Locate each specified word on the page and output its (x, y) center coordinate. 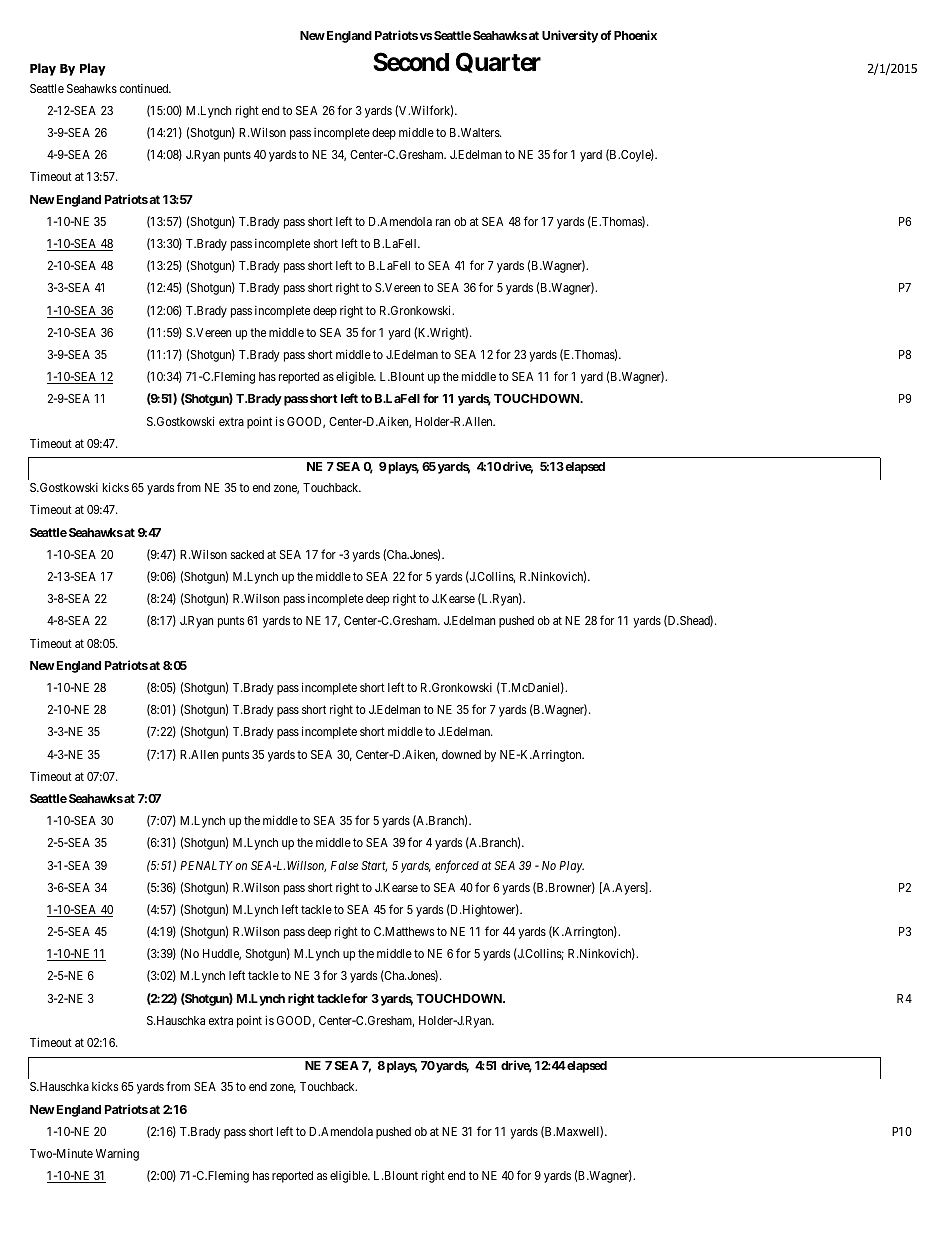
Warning (117, 1154)
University (570, 36)
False (344, 865)
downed (461, 754)
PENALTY (206, 865)
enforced (457, 866)
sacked (247, 554)
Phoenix (635, 35)
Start (374, 866)
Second (411, 62)
